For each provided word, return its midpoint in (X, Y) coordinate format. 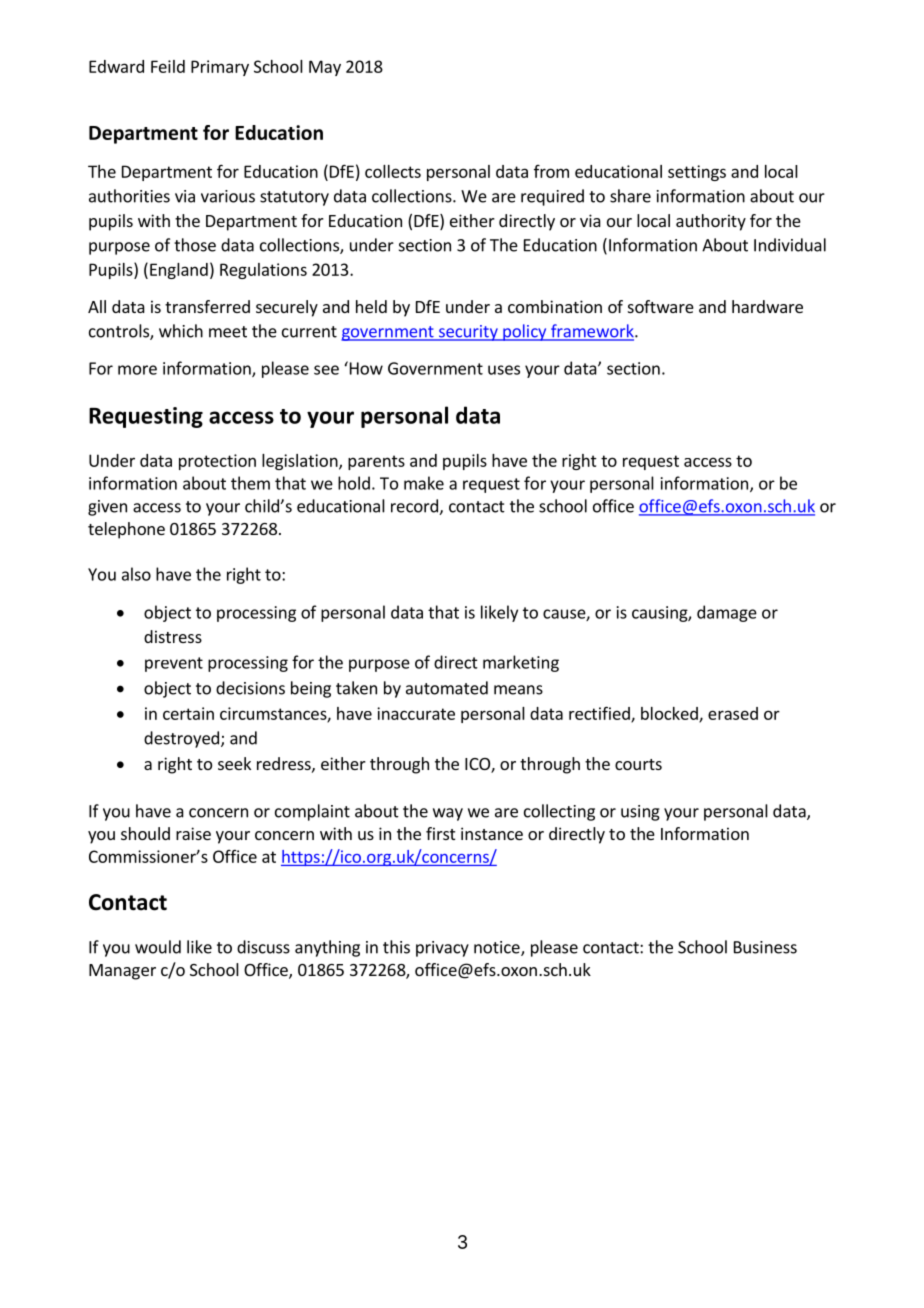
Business (765, 947)
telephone (126, 530)
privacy (442, 949)
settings (697, 173)
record (415, 507)
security (468, 333)
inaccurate (416, 713)
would (158, 947)
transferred (207, 306)
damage (727, 613)
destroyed (181, 739)
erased (733, 713)
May (325, 68)
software (661, 306)
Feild (168, 66)
